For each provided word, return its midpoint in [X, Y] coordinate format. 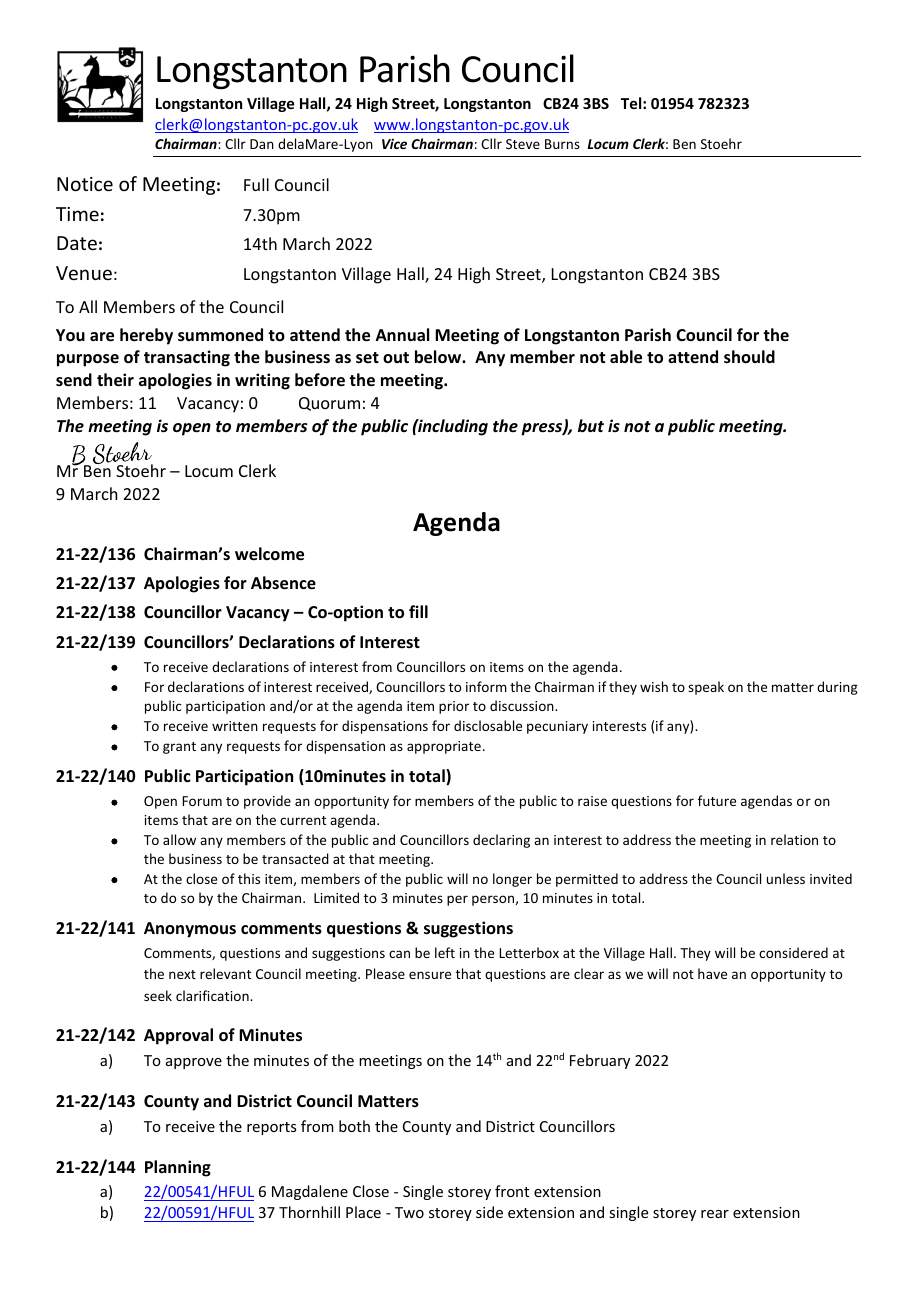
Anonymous [190, 930]
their [115, 380]
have [712, 973]
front [512, 1191]
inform [486, 686]
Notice [85, 184]
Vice [394, 144]
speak [706, 688]
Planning [178, 1168]
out [396, 357]
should [749, 357]
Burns [562, 144]
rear [715, 1214]
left [445, 952]
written [235, 726]
